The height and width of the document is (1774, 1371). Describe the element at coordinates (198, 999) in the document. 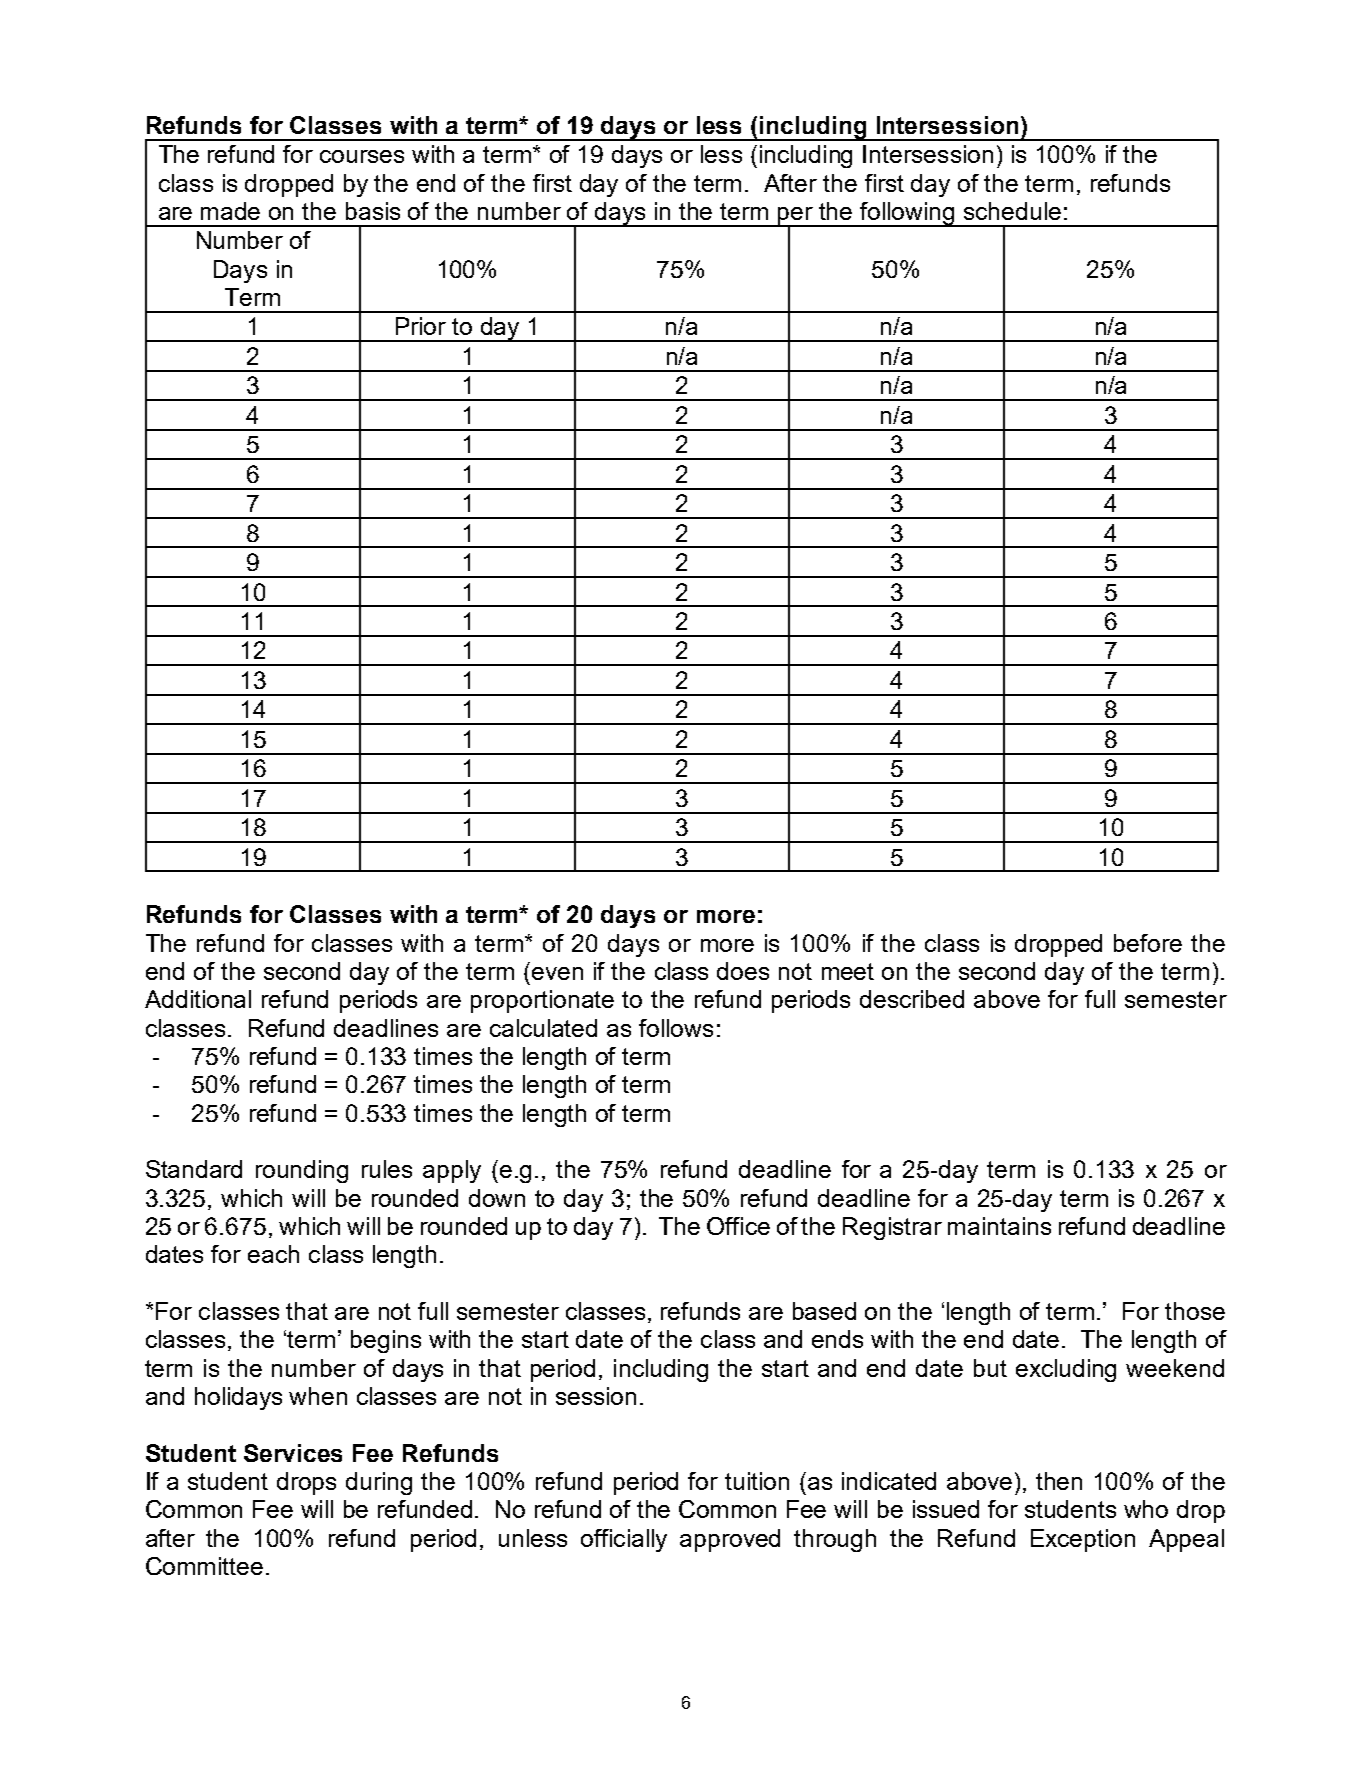

I see `Additional` at that location.
